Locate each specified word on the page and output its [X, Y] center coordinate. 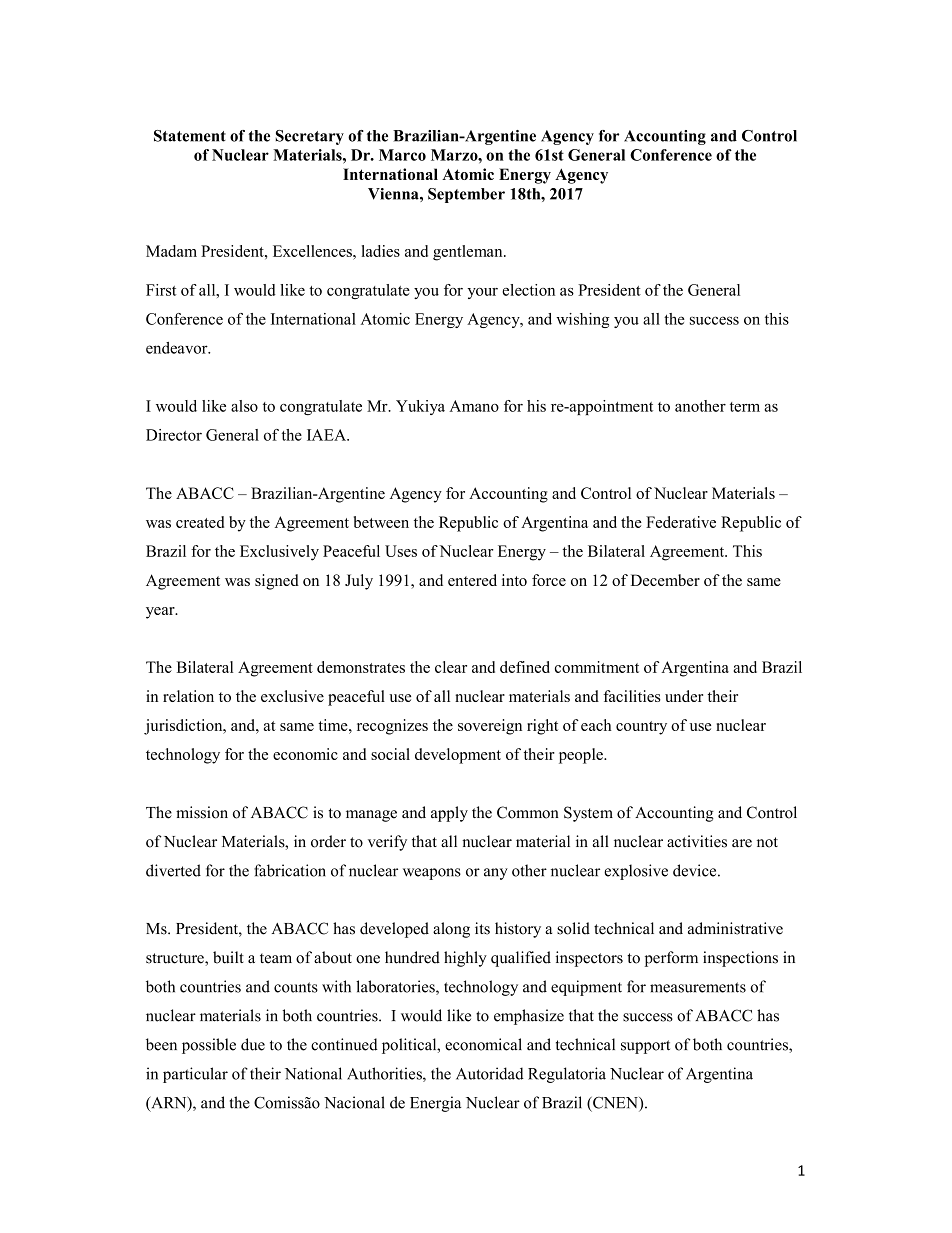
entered [472, 580]
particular [195, 1075]
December [665, 580]
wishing [582, 320]
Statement [190, 136]
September [466, 195]
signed [277, 582]
